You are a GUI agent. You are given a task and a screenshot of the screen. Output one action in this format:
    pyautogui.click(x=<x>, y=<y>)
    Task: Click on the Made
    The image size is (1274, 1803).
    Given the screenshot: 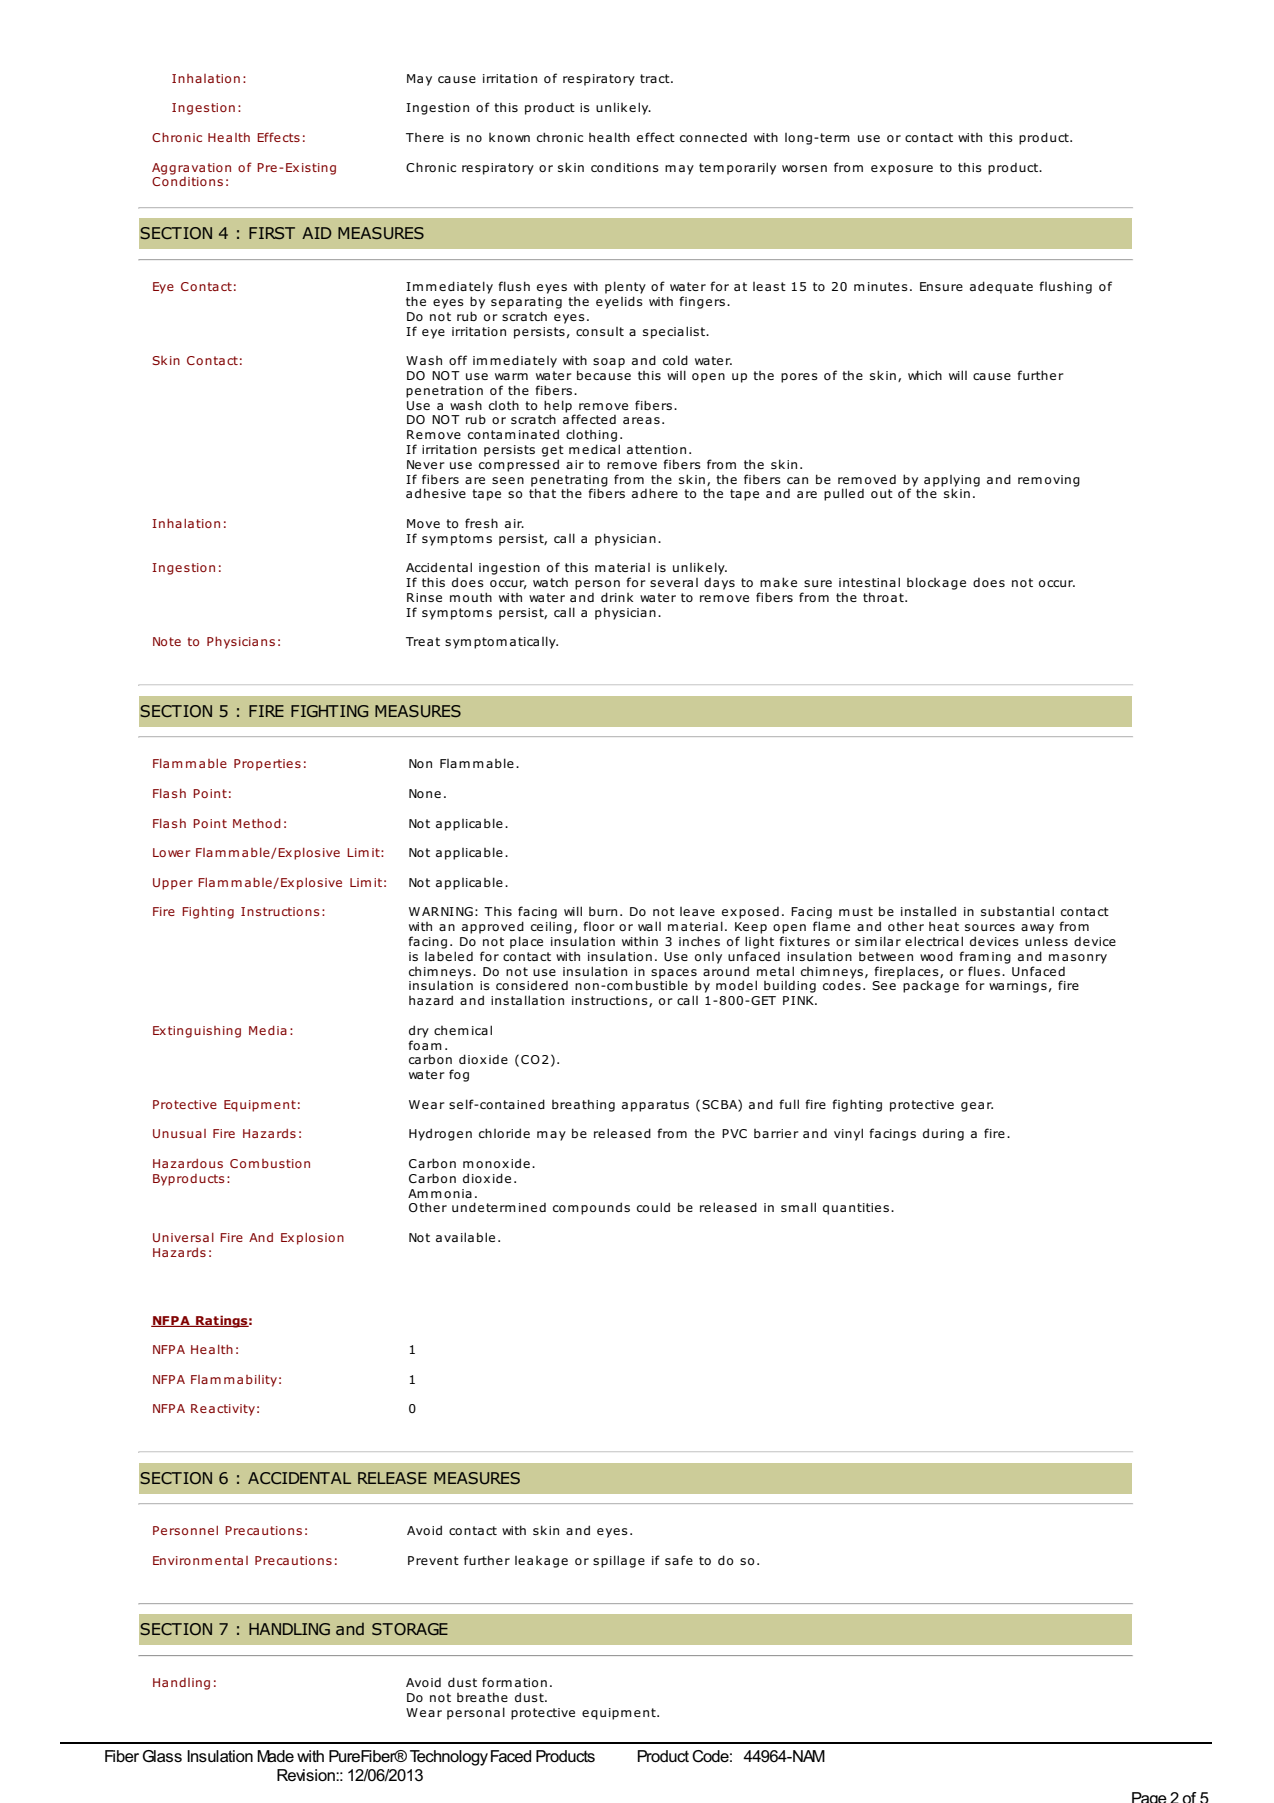 What is the action you would take?
    pyautogui.click(x=275, y=1756)
